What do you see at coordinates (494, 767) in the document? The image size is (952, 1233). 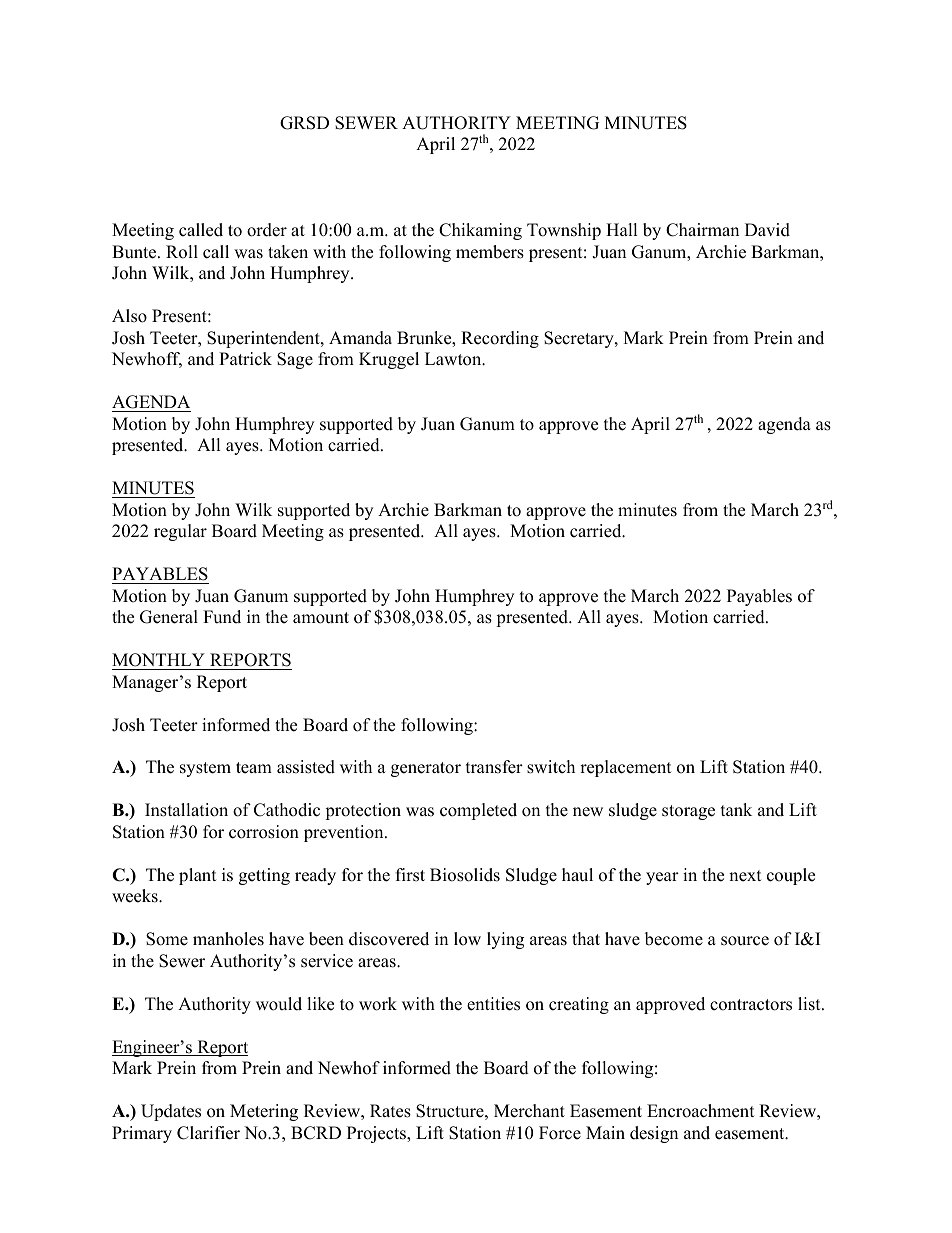 I see `transfer` at bounding box center [494, 767].
